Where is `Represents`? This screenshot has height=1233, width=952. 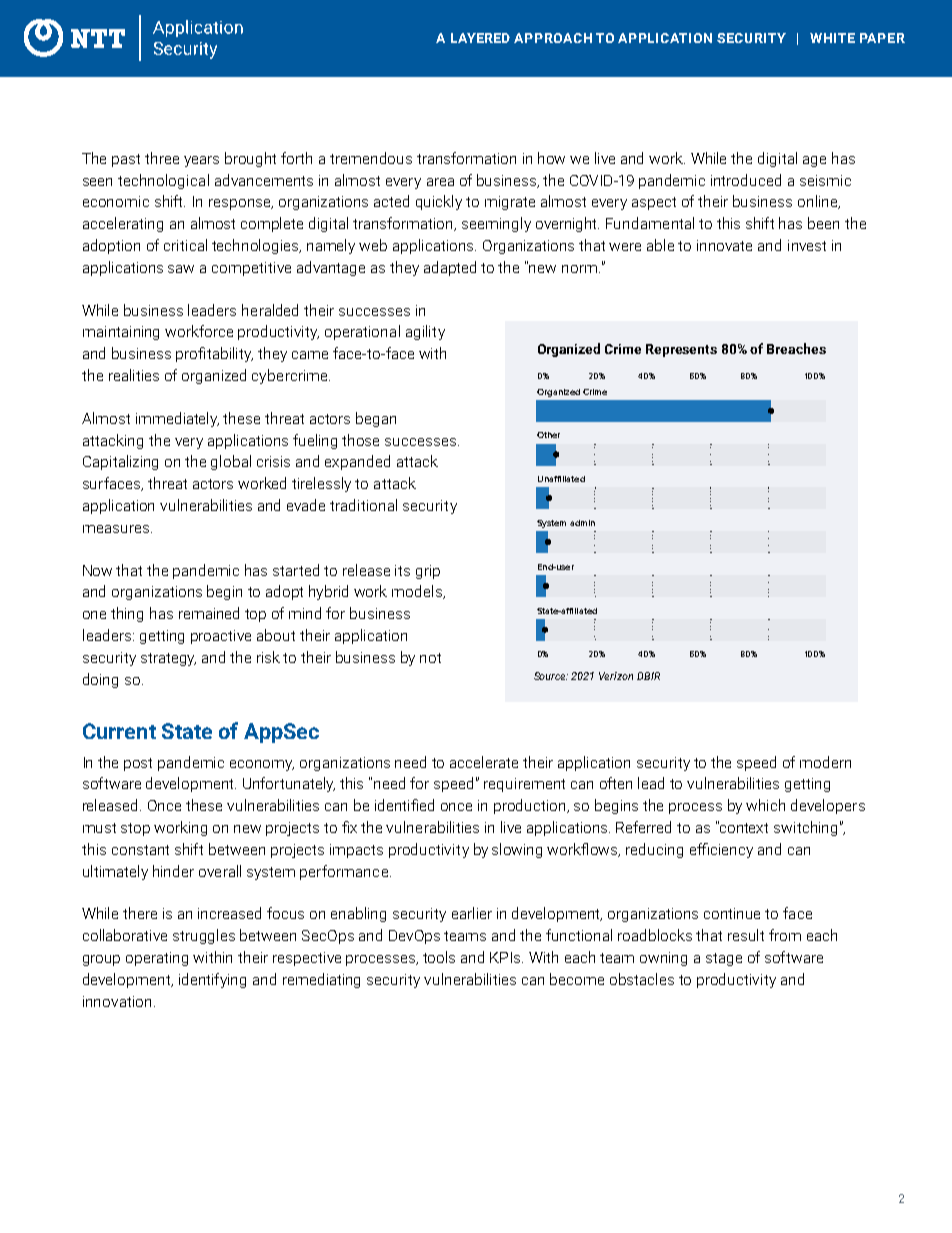 Represents is located at coordinates (681, 350).
